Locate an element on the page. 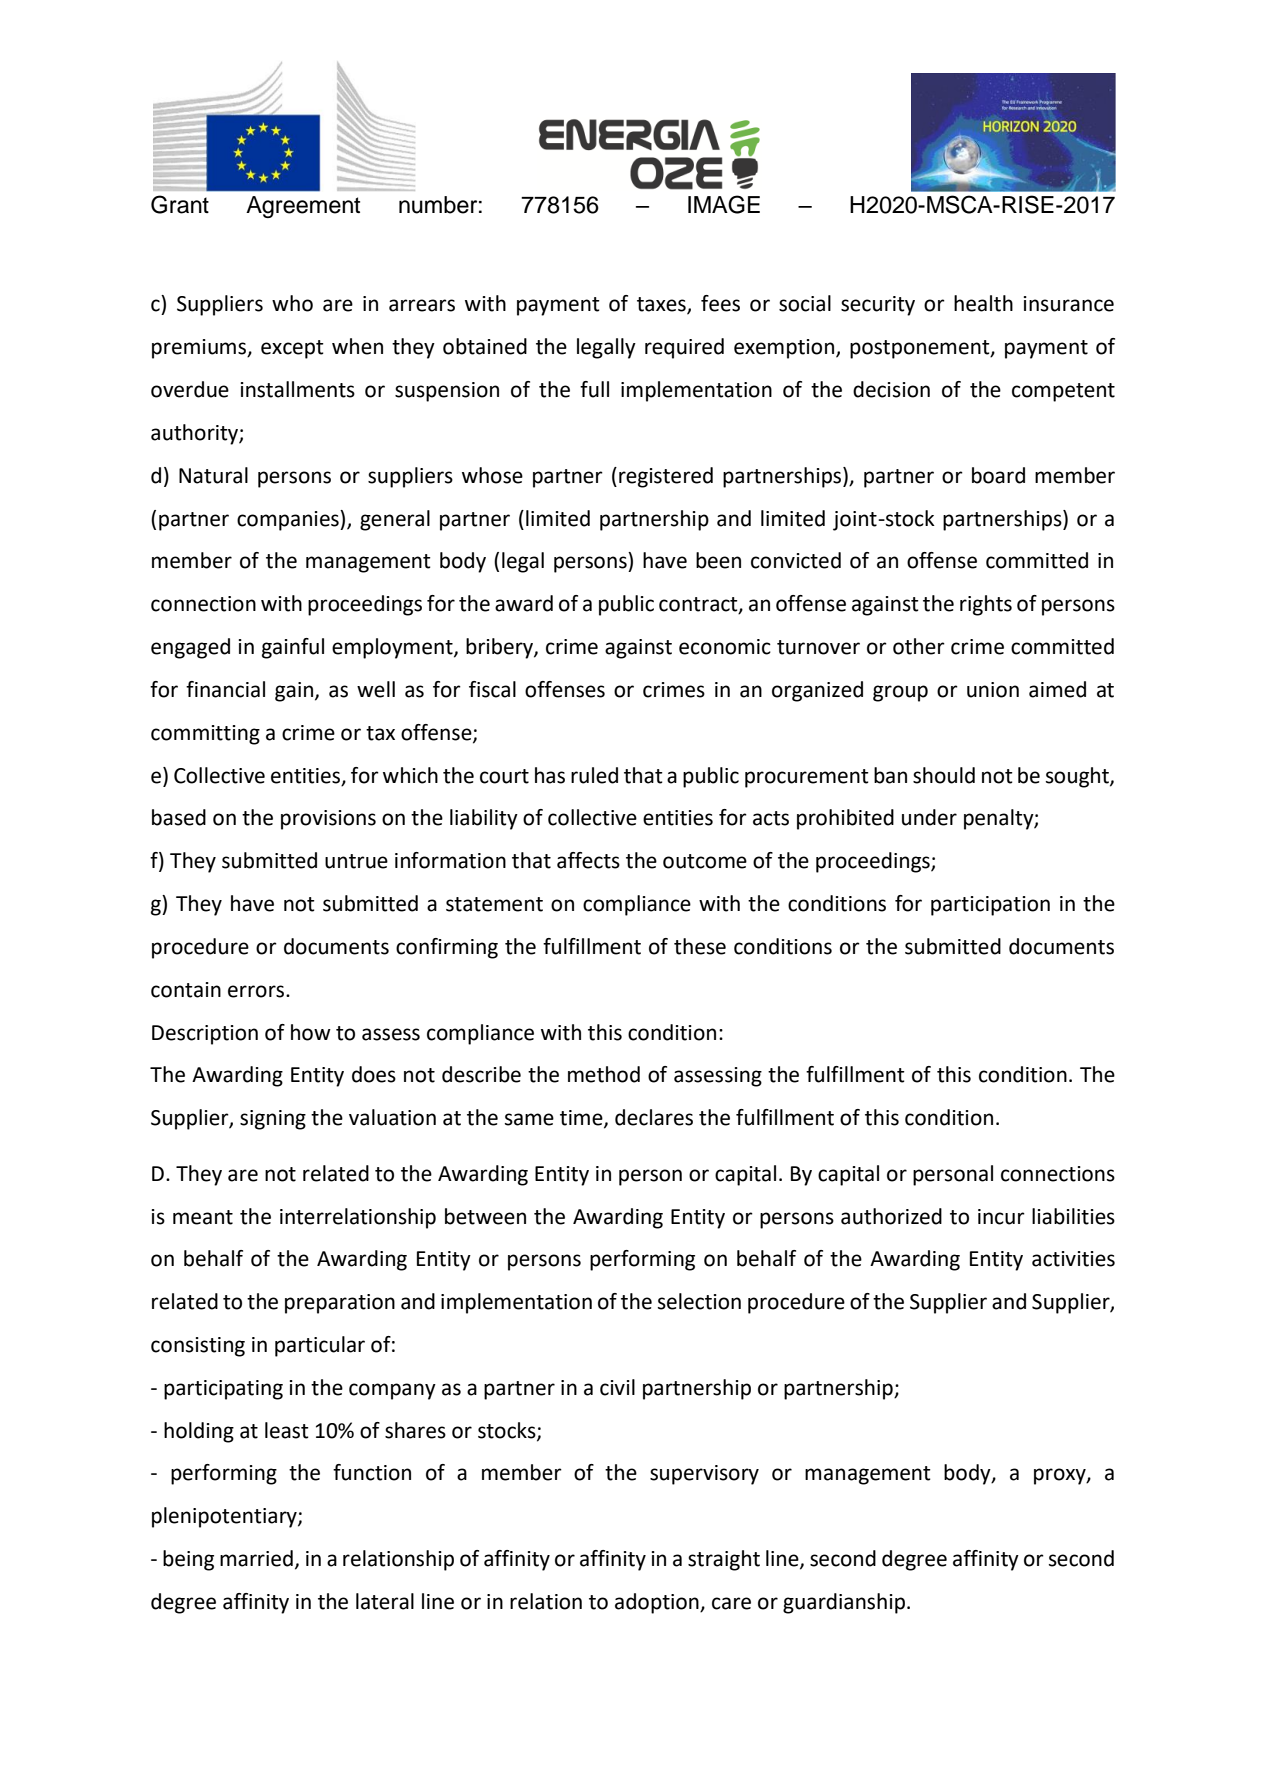  health is located at coordinates (983, 303).
